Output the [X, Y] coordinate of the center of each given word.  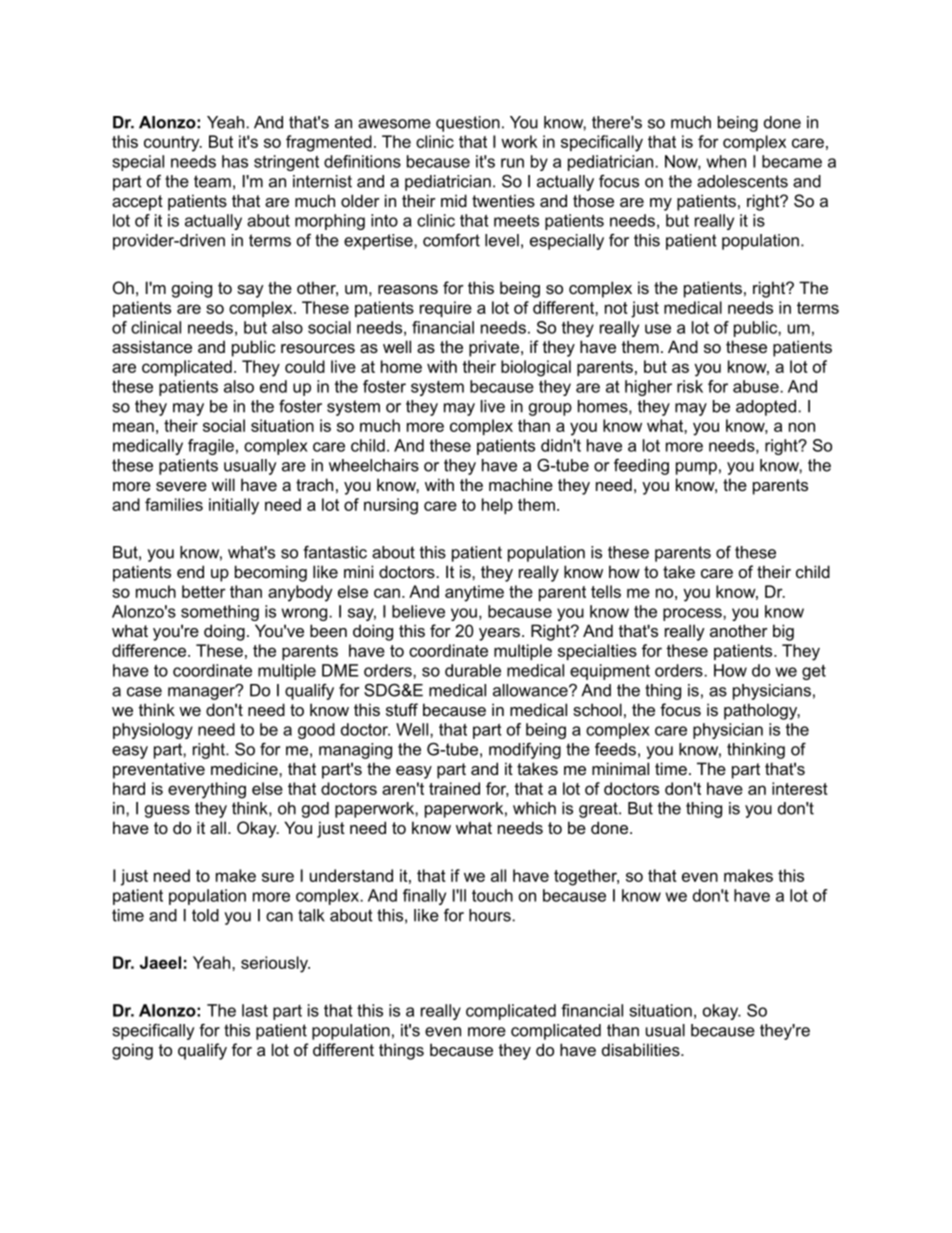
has [235, 161]
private [495, 348]
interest [800, 788]
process [693, 614]
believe [418, 611]
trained [454, 788]
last [255, 1010]
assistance [152, 346]
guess [167, 811]
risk [690, 386]
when [726, 161]
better [204, 591]
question [468, 124]
